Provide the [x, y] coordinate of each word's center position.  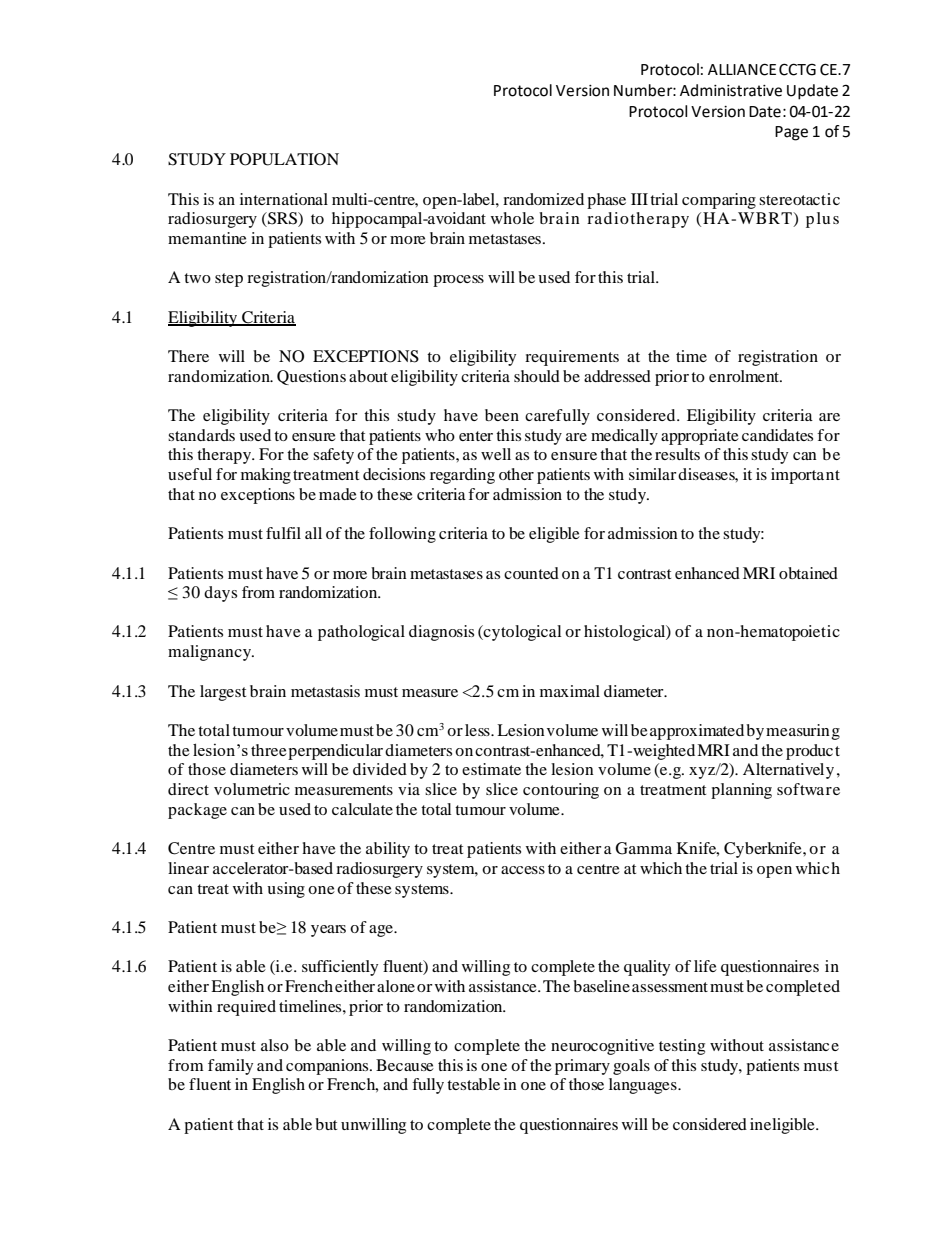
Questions [311, 377]
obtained [808, 573]
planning [741, 791]
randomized [543, 199]
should [537, 376]
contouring [561, 791]
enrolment [745, 376]
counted [531, 573]
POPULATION [284, 159]
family [230, 1067]
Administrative [731, 90]
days [220, 594]
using [286, 890]
